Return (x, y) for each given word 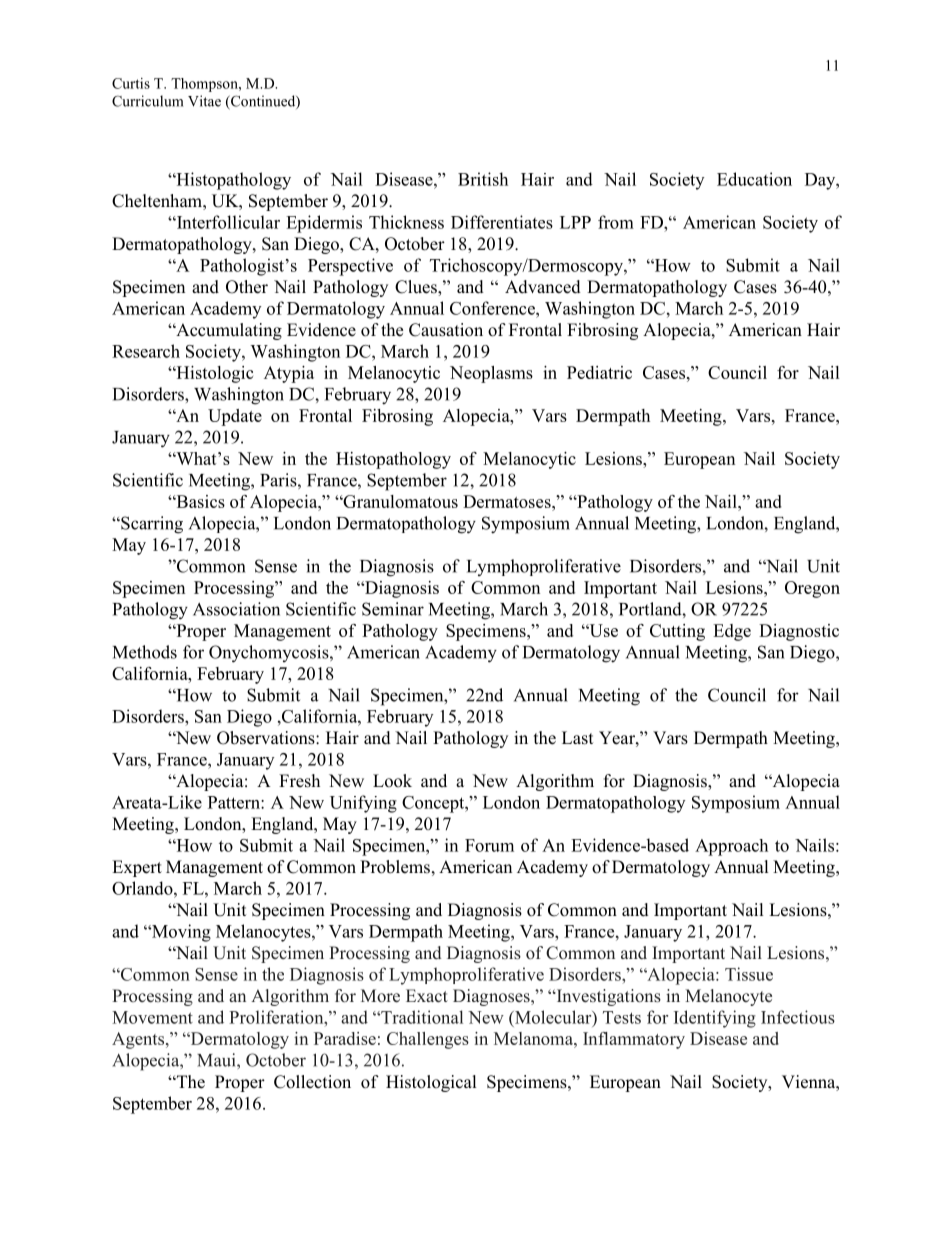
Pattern (235, 802)
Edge (732, 632)
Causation (446, 330)
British (483, 179)
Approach (731, 847)
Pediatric (599, 372)
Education (754, 179)
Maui (217, 1060)
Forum (489, 845)
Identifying (715, 1019)
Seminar (393, 609)
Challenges (428, 1040)
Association (236, 609)
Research (146, 351)
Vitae (204, 101)
